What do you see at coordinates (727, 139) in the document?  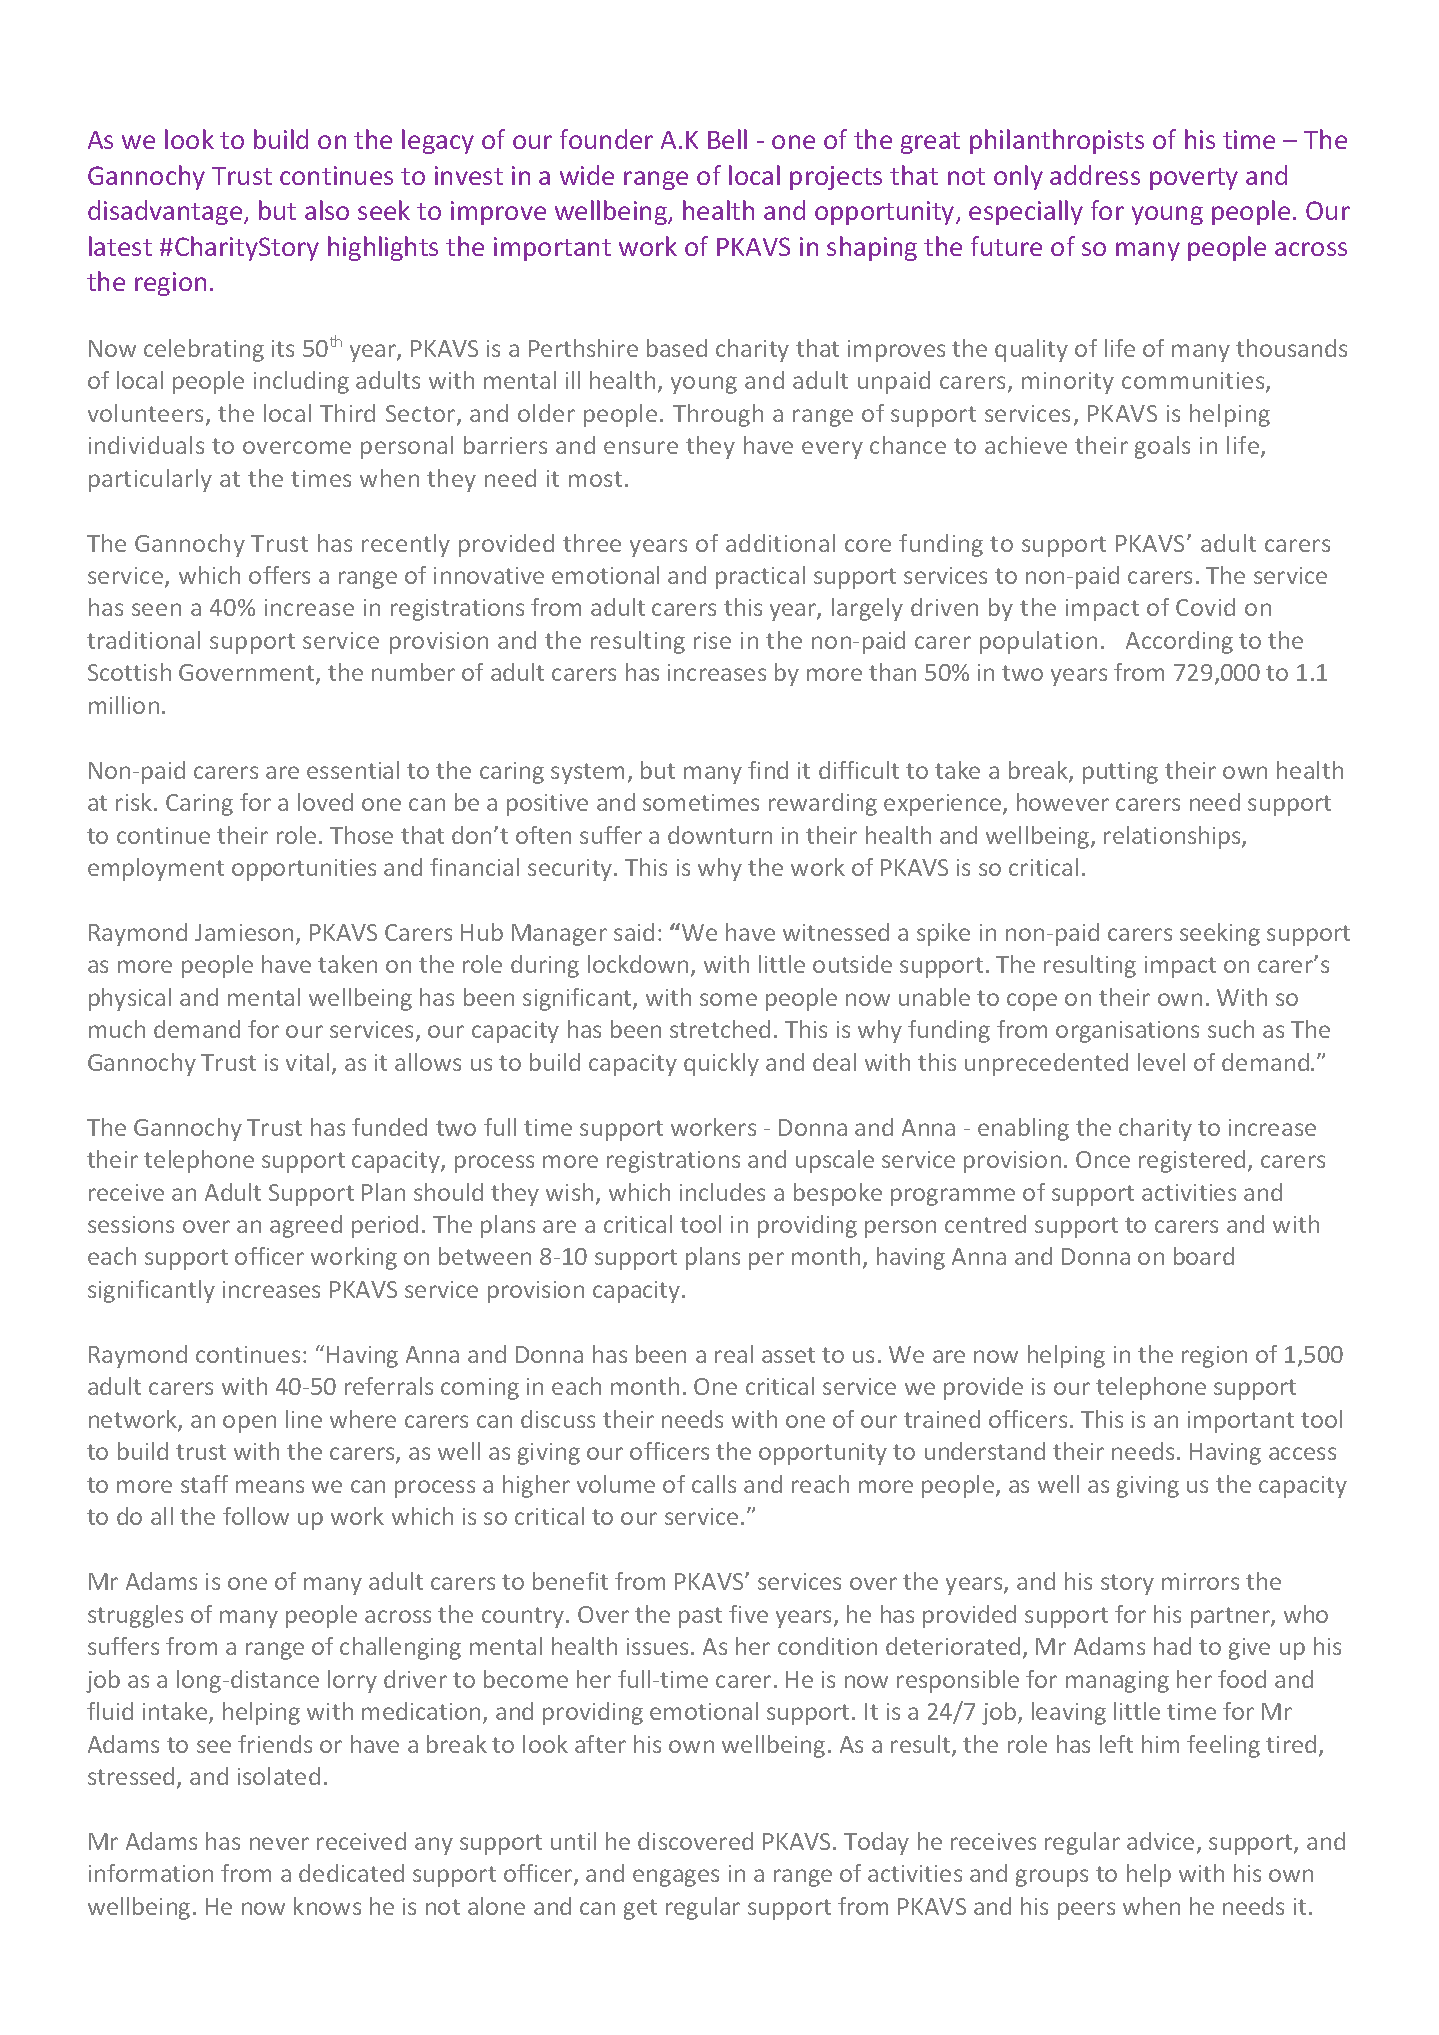 I see `Bell` at bounding box center [727, 139].
